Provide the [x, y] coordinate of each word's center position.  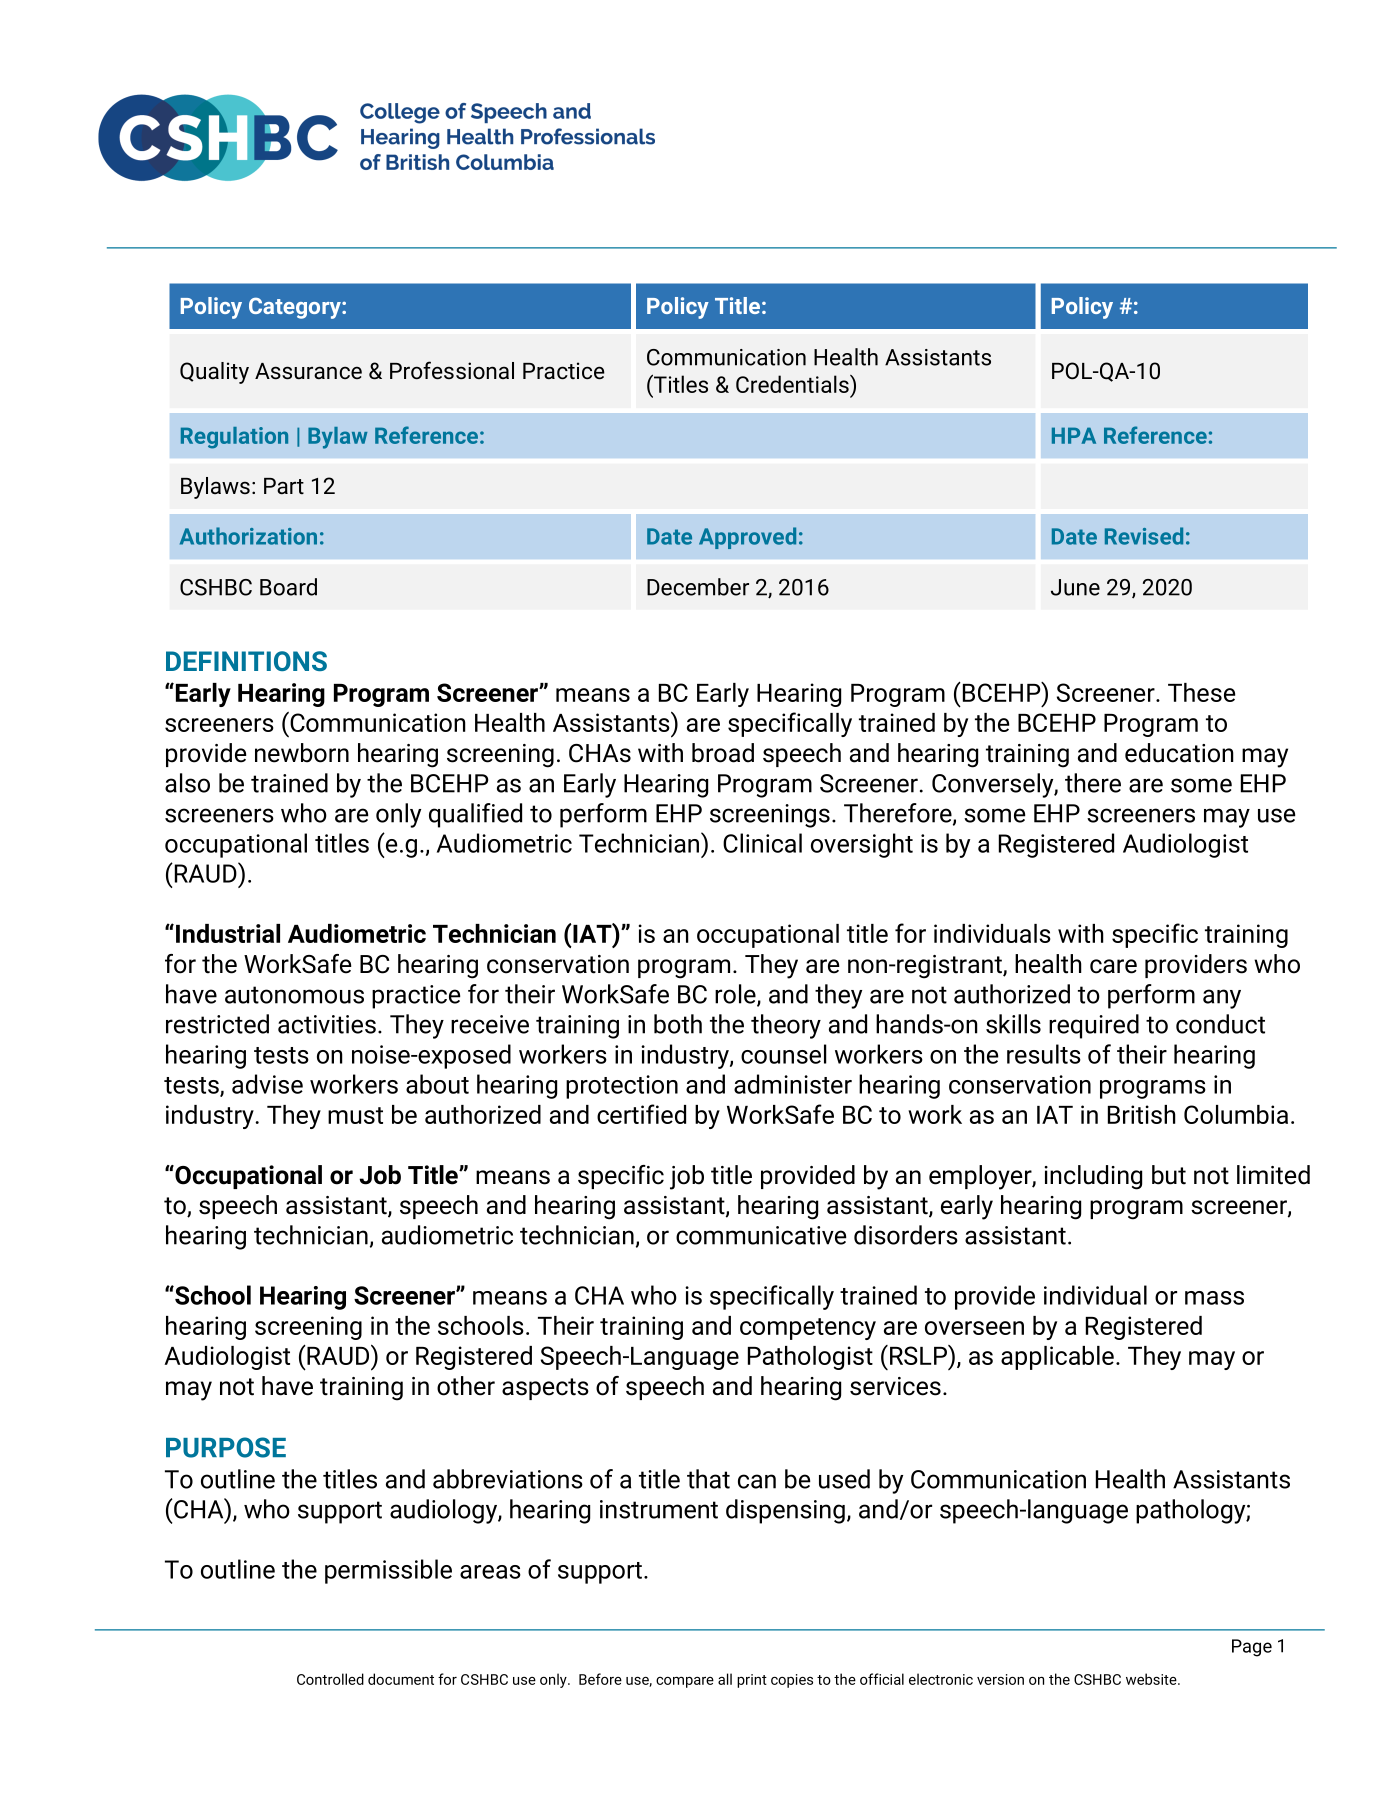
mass [1214, 1298]
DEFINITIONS [246, 661]
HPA [1074, 435]
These [1201, 692]
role [736, 995]
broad [723, 753]
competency [808, 1329]
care [1113, 966]
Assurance [308, 371]
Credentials [793, 384]
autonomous [294, 995]
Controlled [330, 1679]
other [466, 1386]
